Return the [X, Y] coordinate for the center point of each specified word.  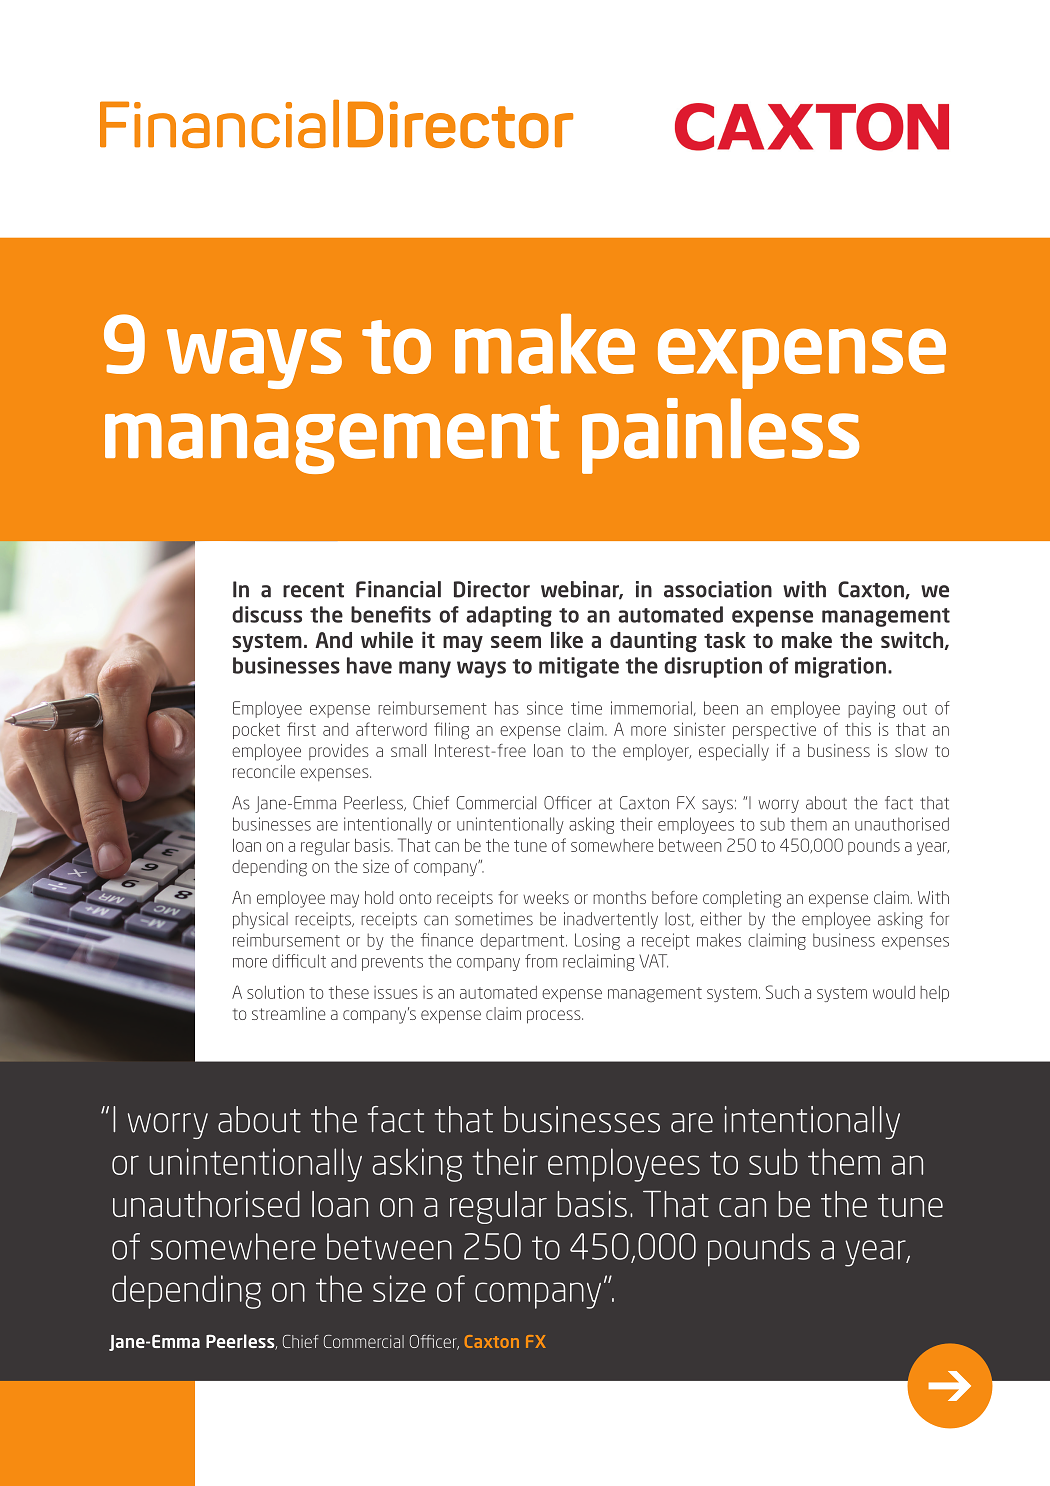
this [858, 729]
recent [313, 590]
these [349, 992]
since [545, 708]
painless [720, 436]
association [718, 589]
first [301, 729]
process [555, 1017]
